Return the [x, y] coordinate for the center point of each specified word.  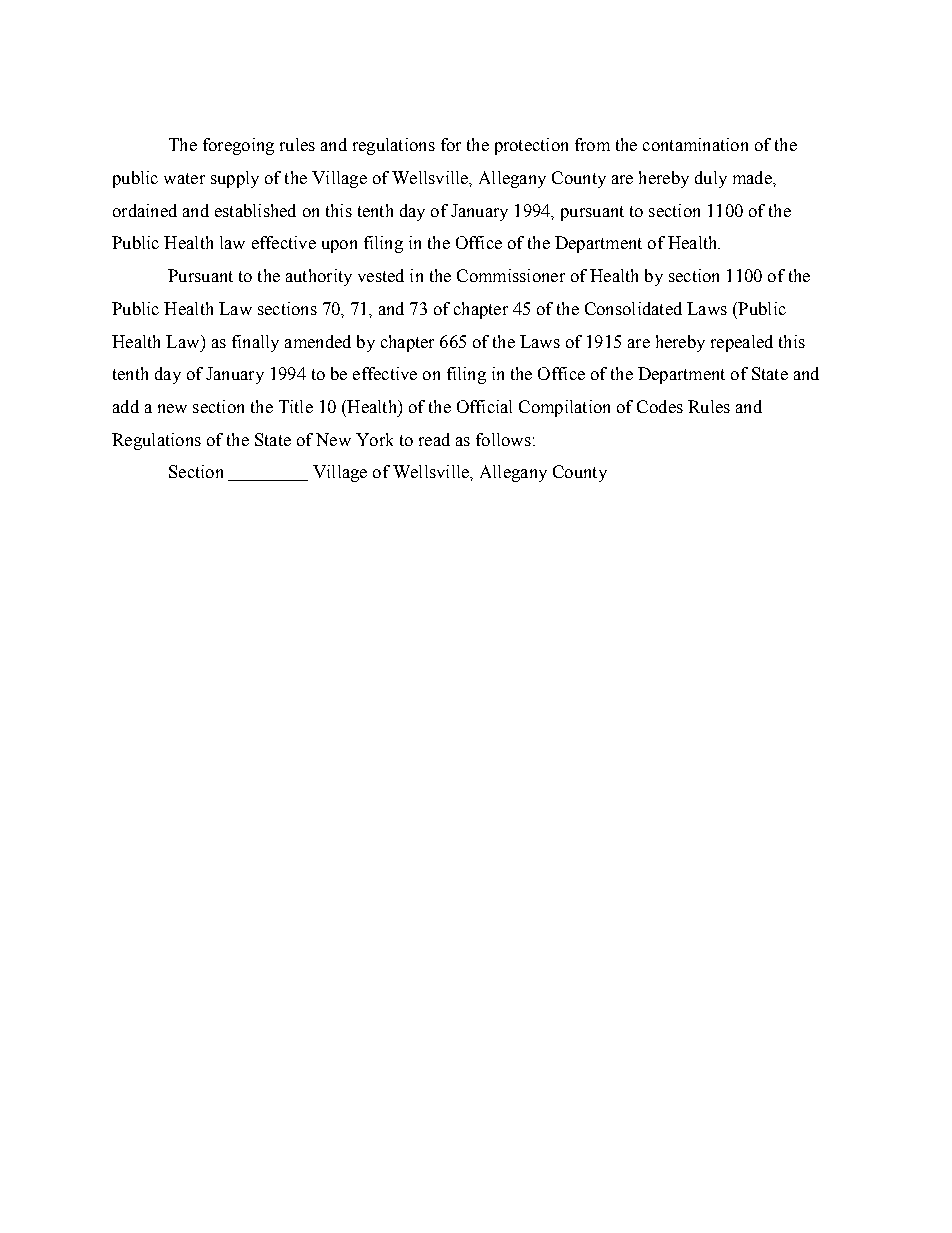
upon [339, 246]
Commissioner [511, 275]
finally [255, 343]
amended [318, 341]
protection [531, 146]
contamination [695, 144]
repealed [742, 343]
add [126, 406]
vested [381, 275]
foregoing [238, 146]
